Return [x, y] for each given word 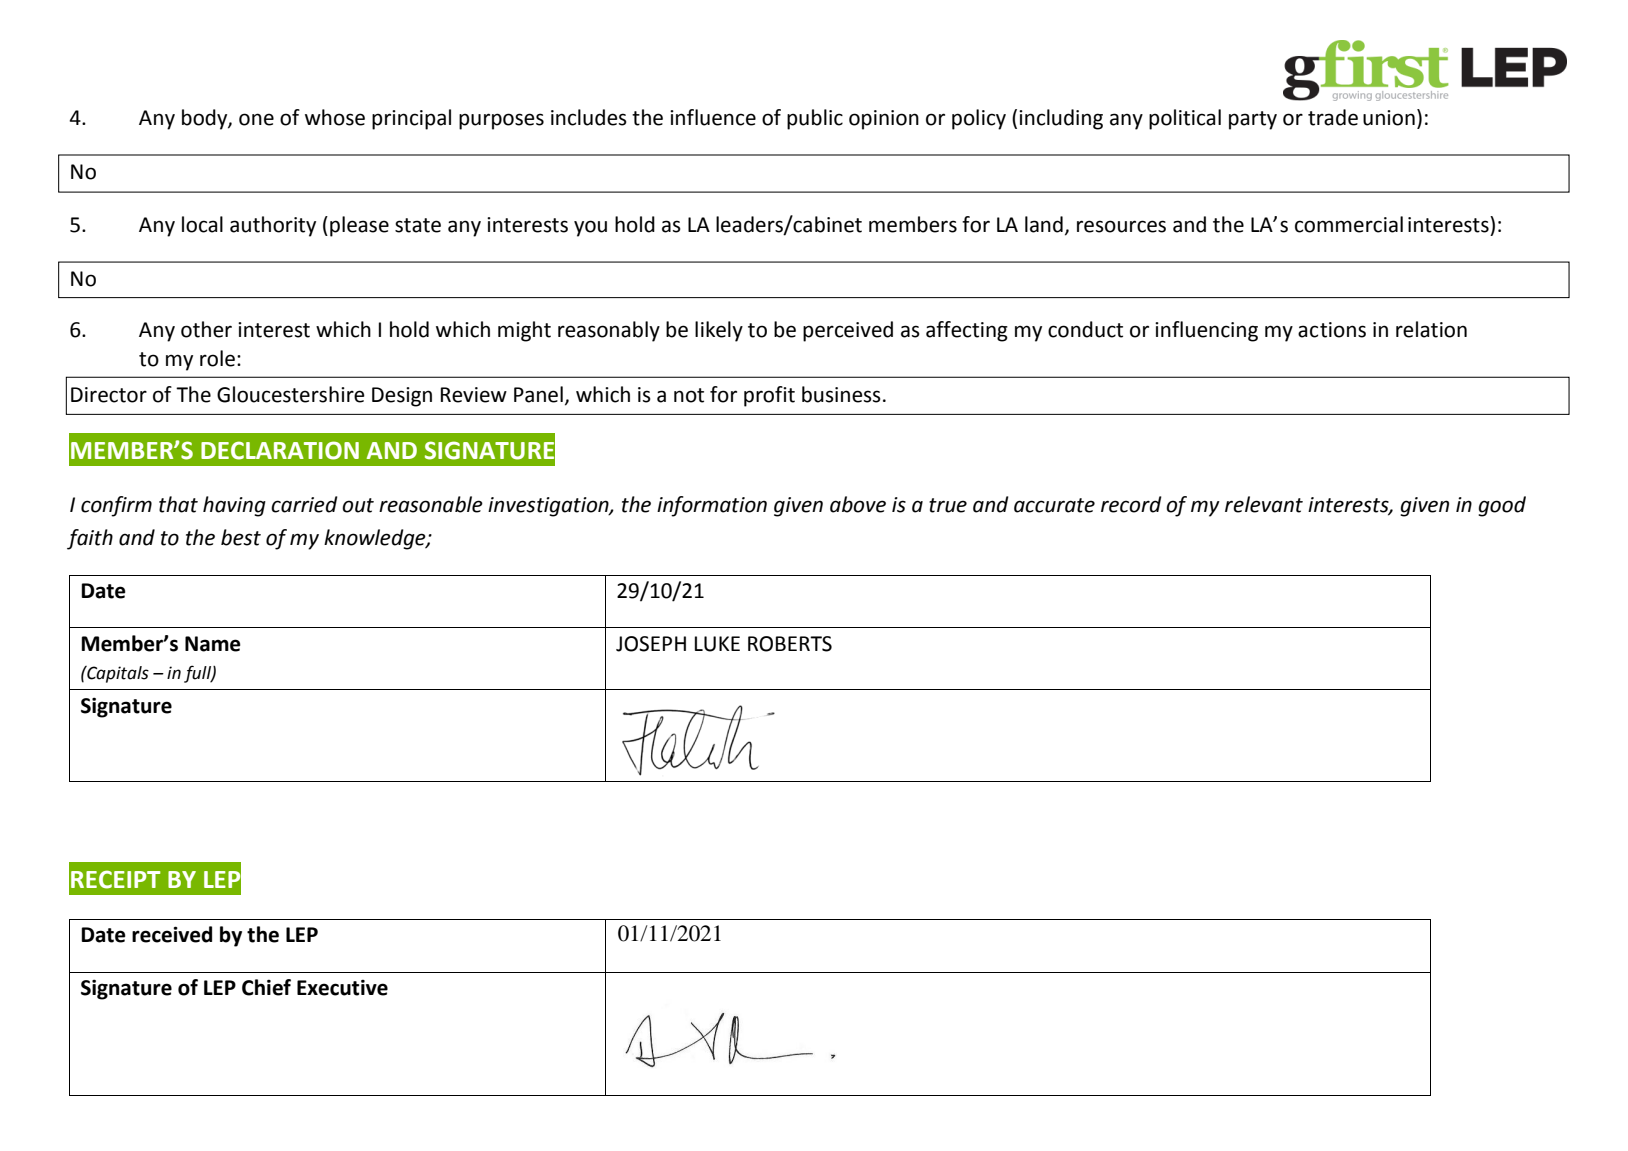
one [256, 119]
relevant [1264, 504]
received [172, 934]
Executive [342, 987]
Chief [266, 987]
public [815, 119]
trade [1333, 117]
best [241, 537]
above [858, 504]
